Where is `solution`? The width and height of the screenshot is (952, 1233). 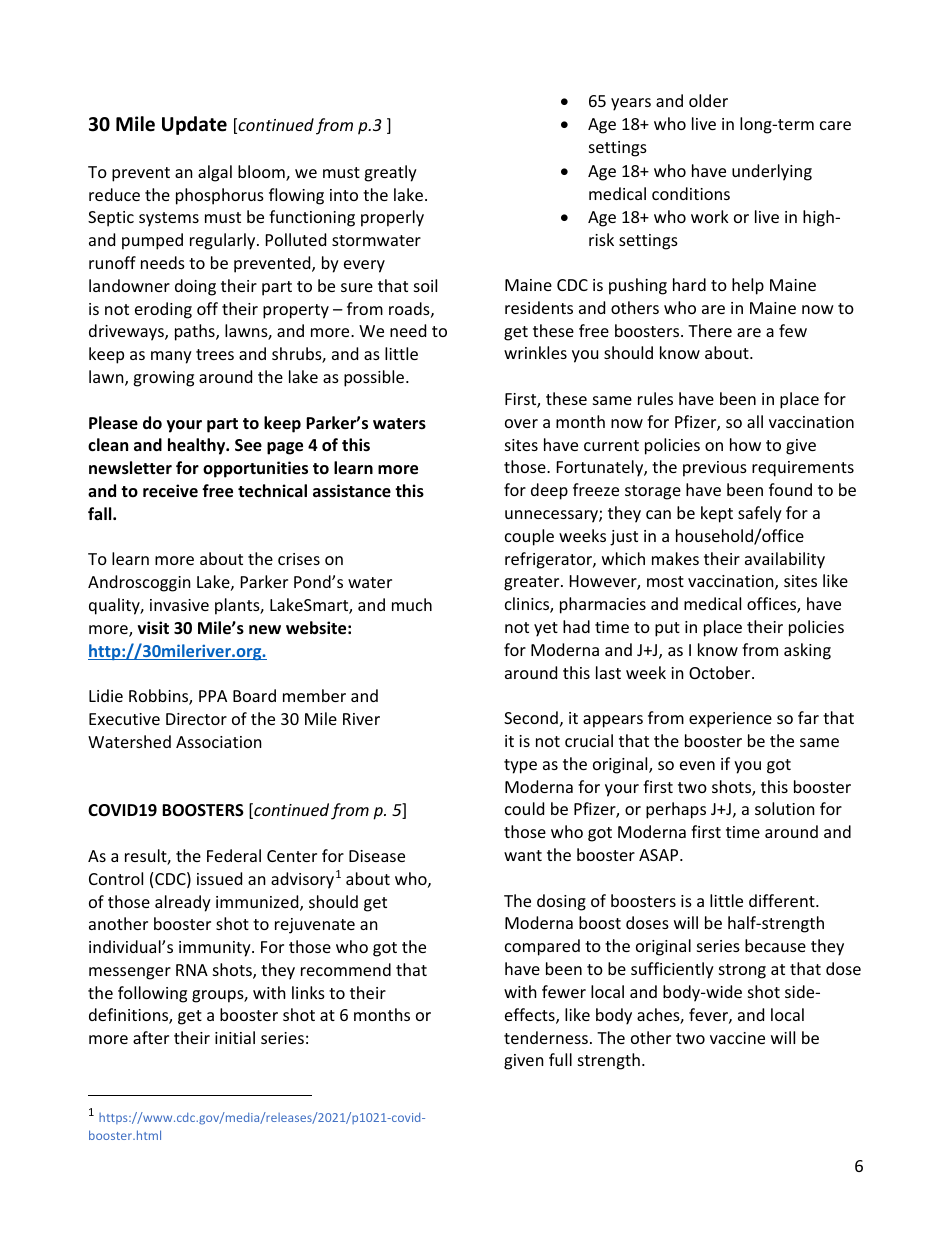 solution is located at coordinates (785, 808).
